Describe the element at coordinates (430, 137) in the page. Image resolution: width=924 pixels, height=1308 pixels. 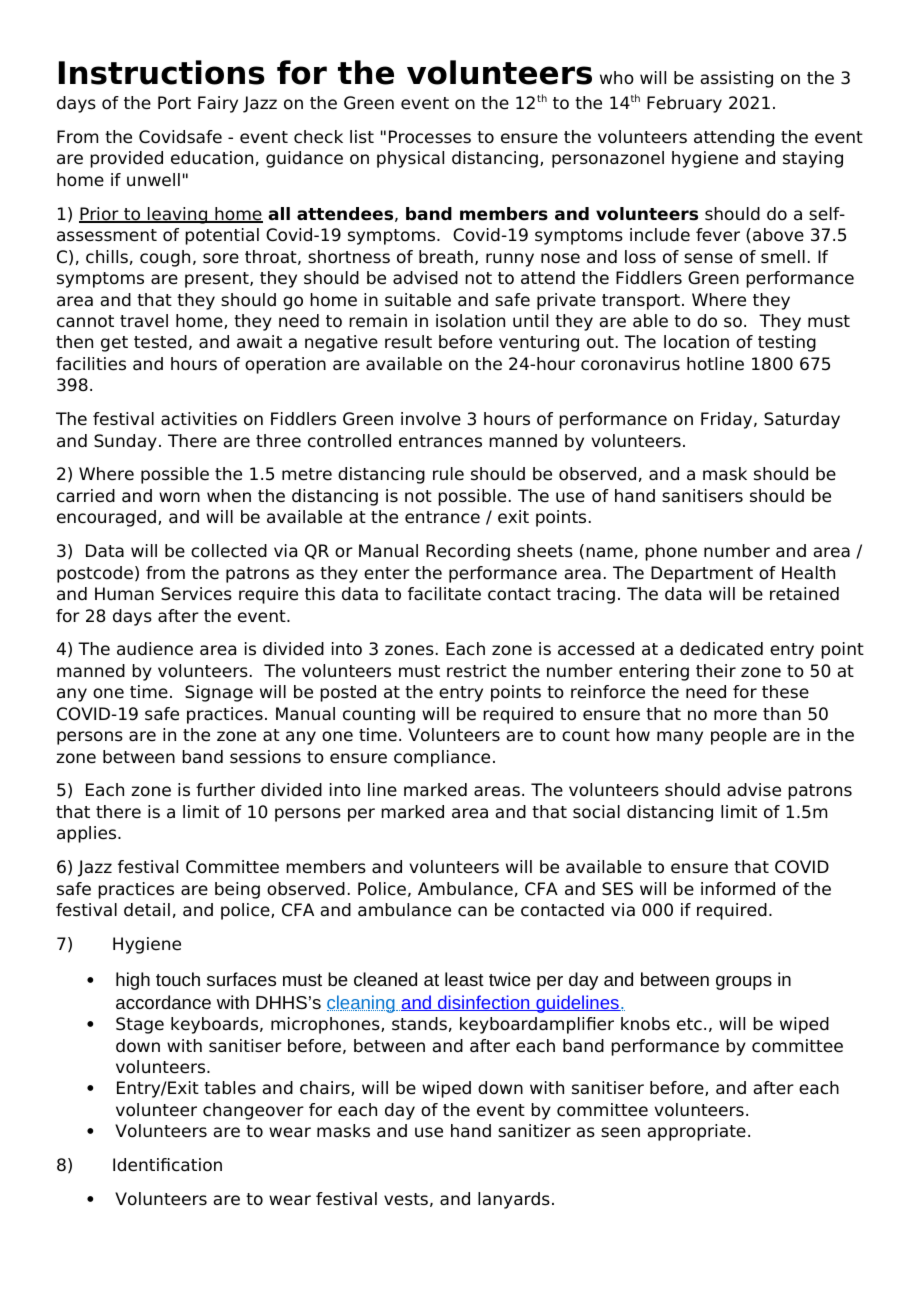
I see `Processes` at that location.
